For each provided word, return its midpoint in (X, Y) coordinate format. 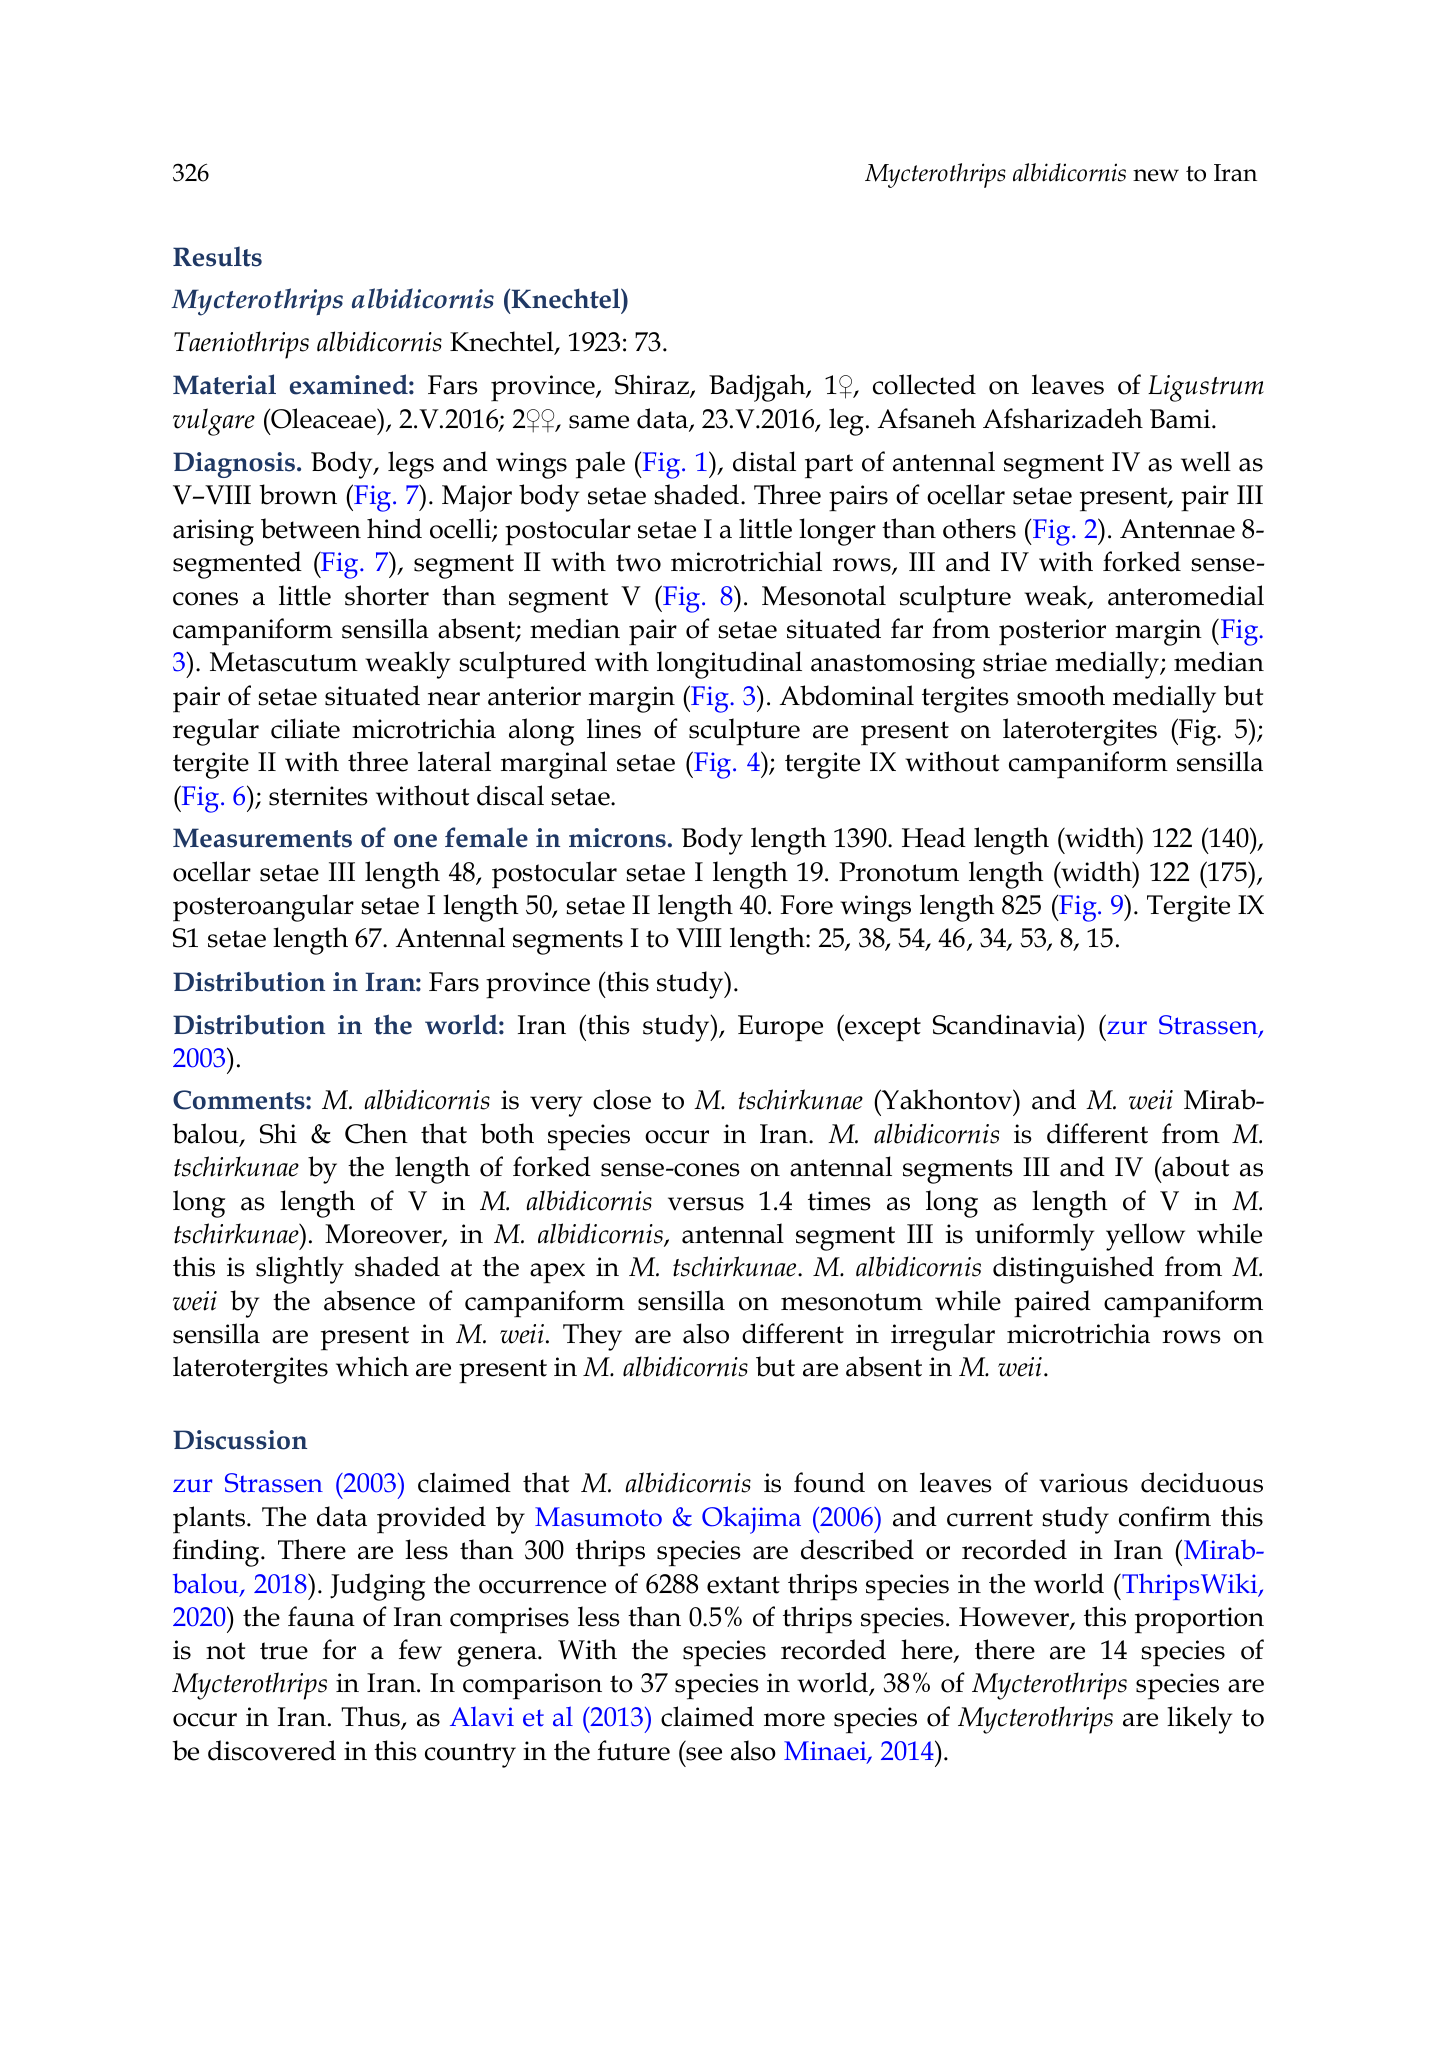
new (1156, 175)
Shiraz (653, 386)
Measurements (262, 838)
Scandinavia (1006, 1024)
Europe (780, 1028)
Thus (371, 1717)
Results (217, 256)
